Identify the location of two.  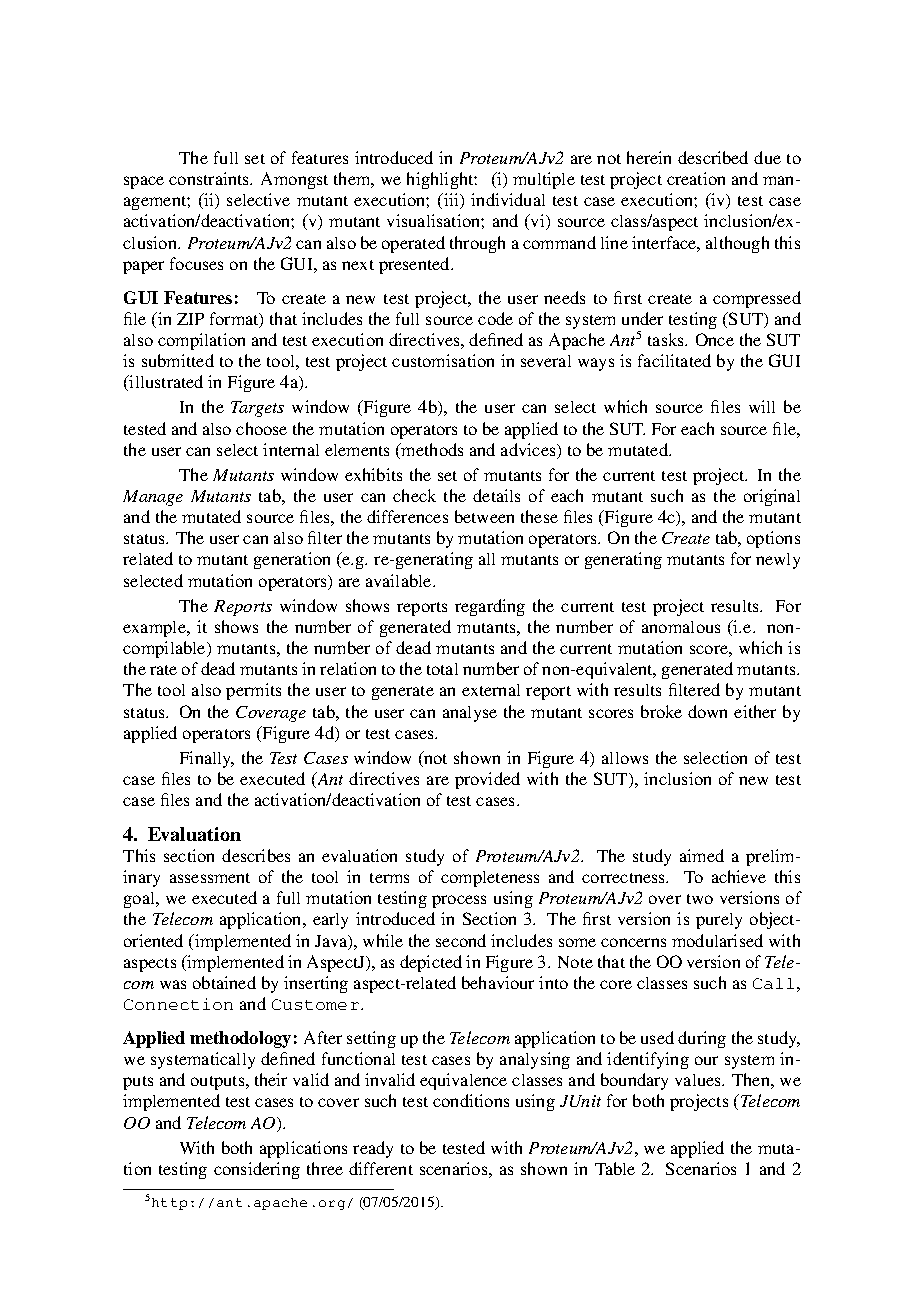
(700, 899).
